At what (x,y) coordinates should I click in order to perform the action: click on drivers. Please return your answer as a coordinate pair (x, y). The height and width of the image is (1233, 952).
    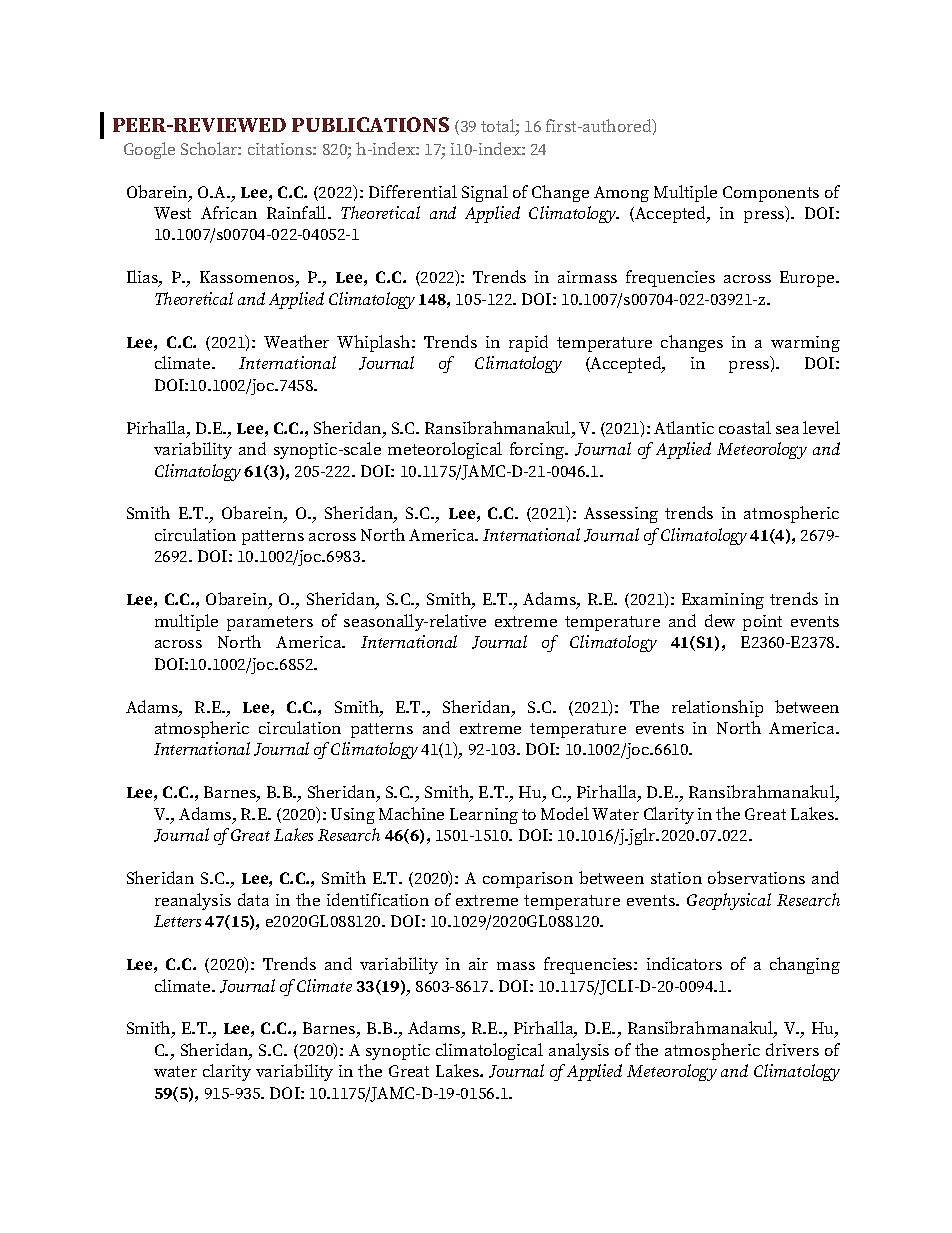
    Looking at the image, I should click on (792, 1049).
